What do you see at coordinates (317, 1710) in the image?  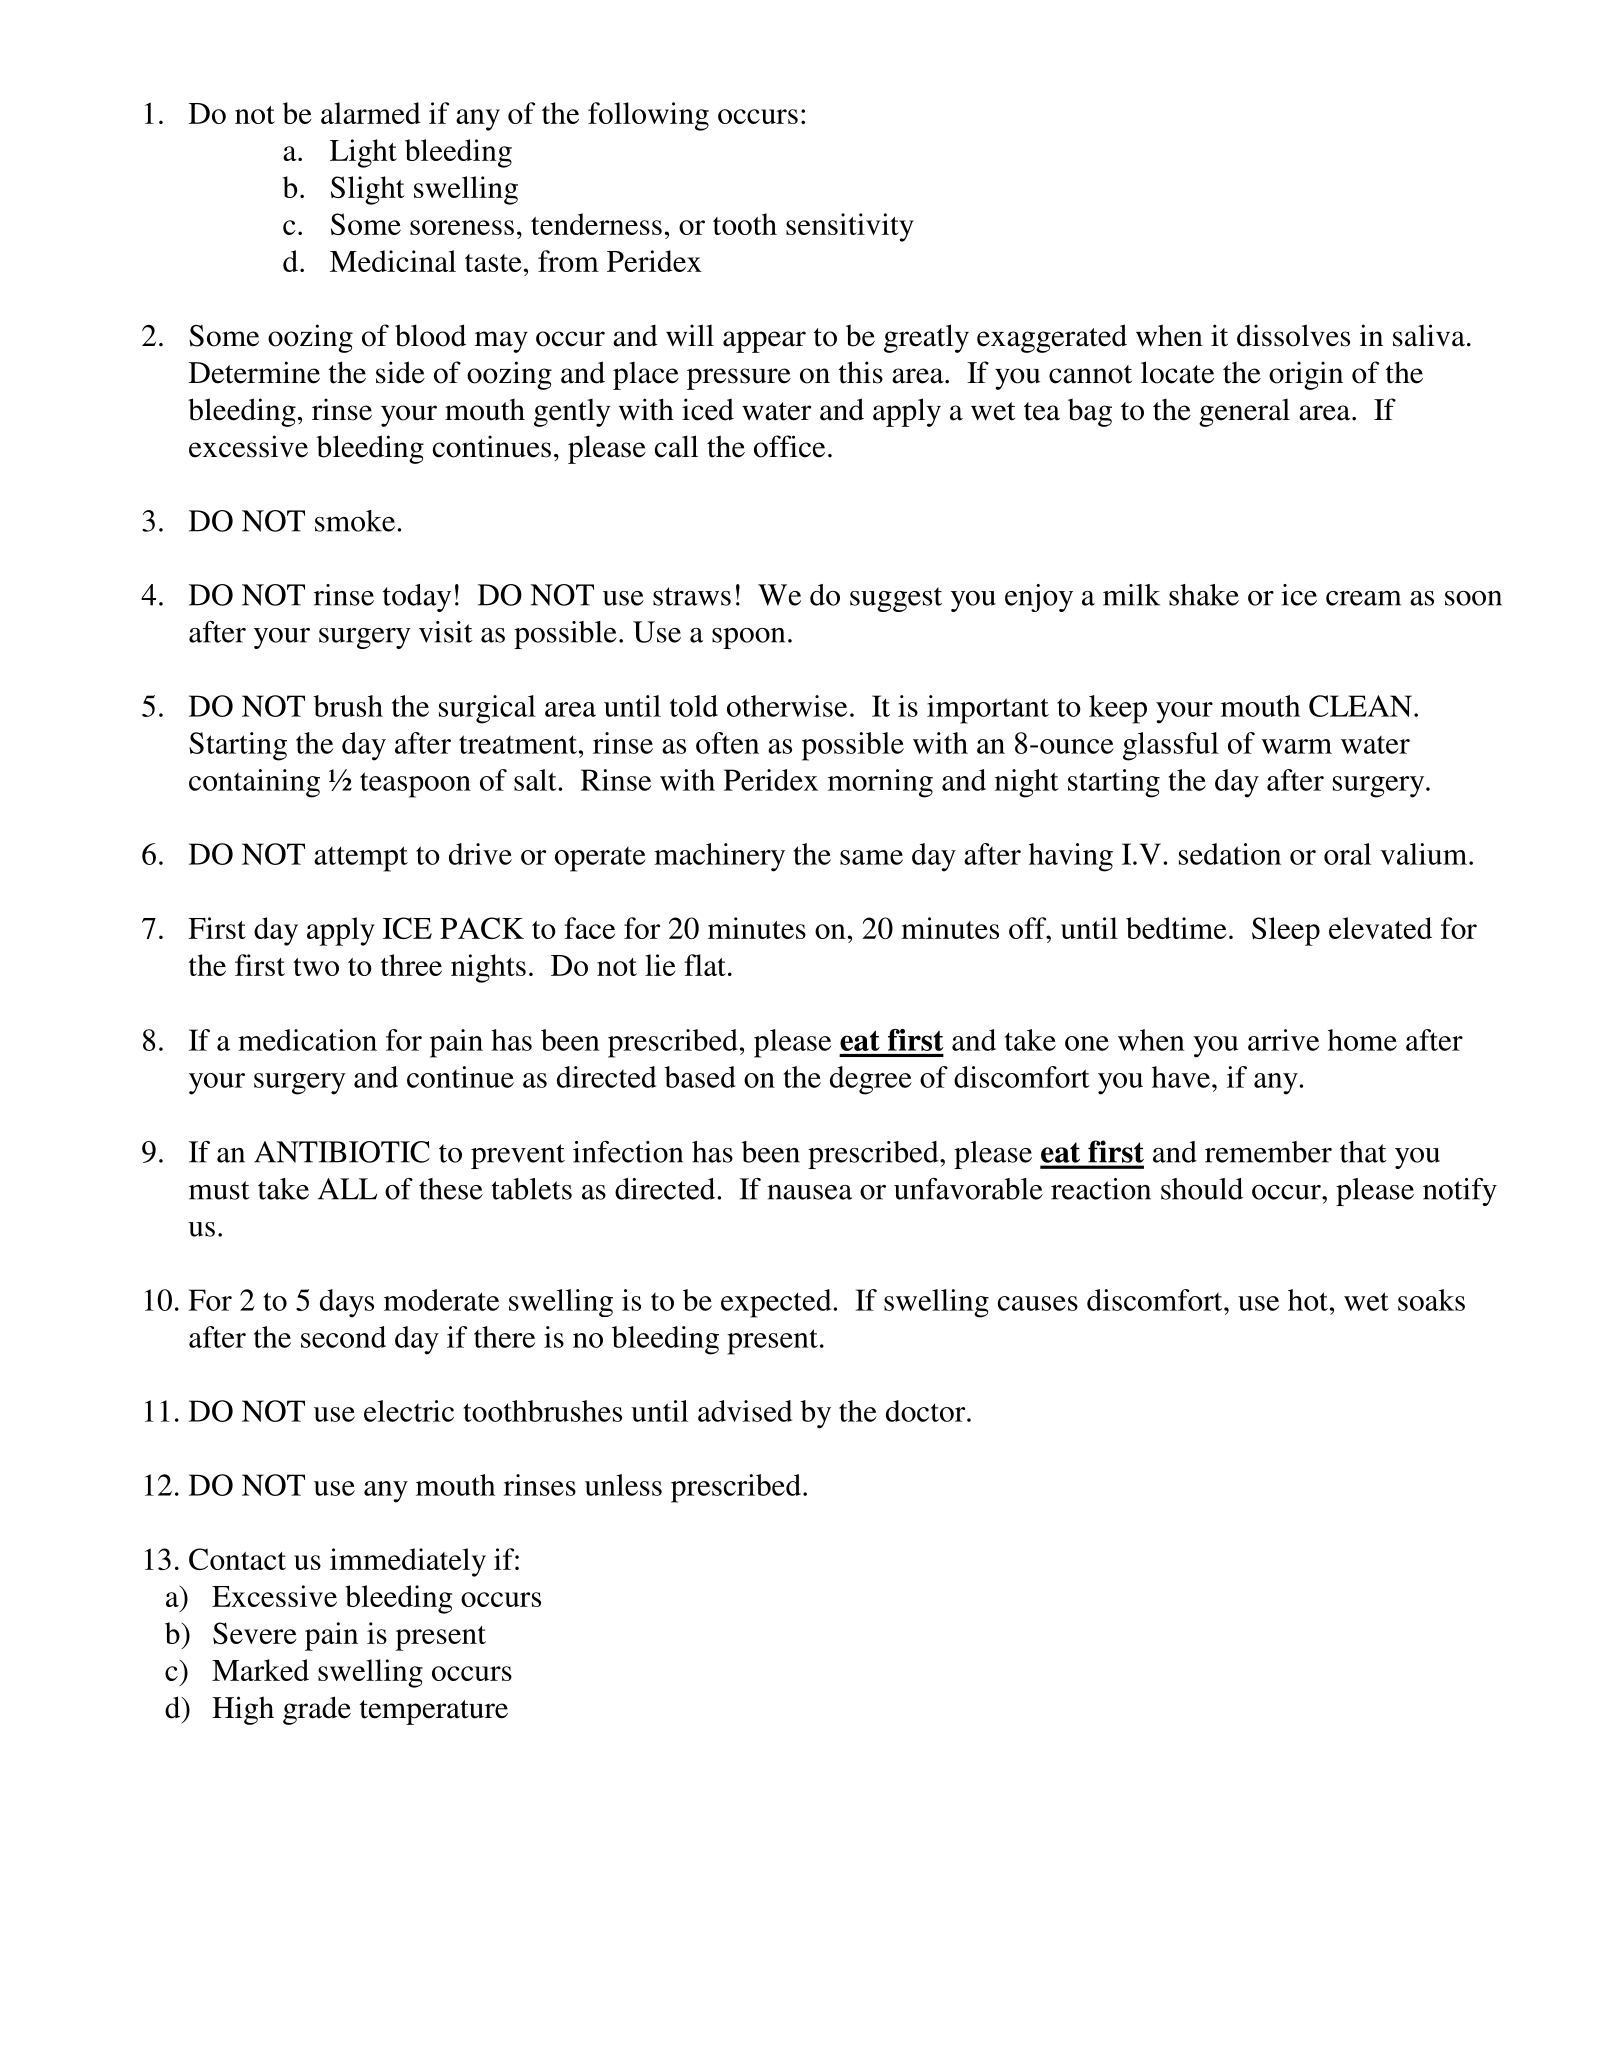 I see `grade` at bounding box center [317, 1710].
